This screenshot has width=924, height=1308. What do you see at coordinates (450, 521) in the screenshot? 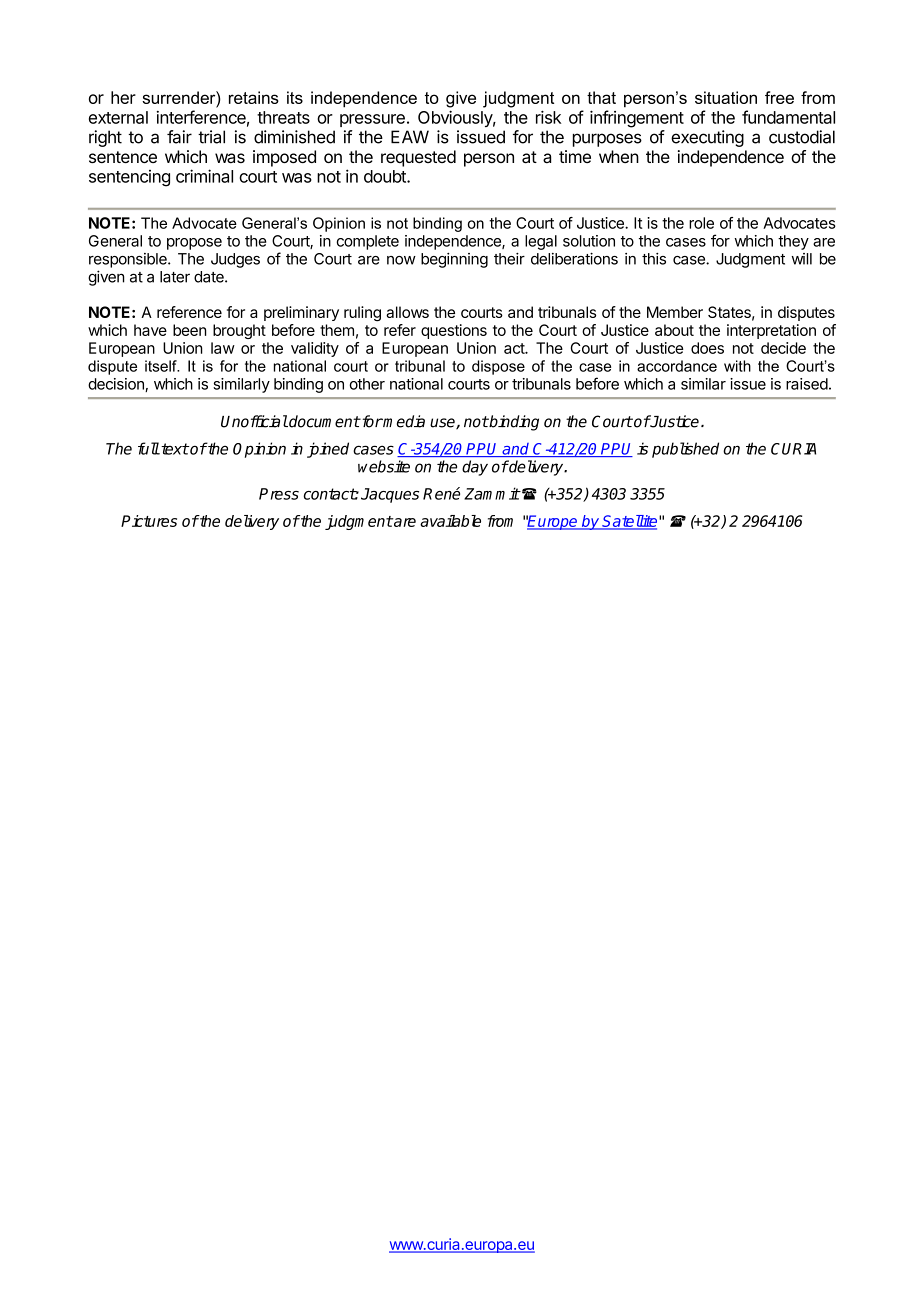
I see `available` at bounding box center [450, 521].
